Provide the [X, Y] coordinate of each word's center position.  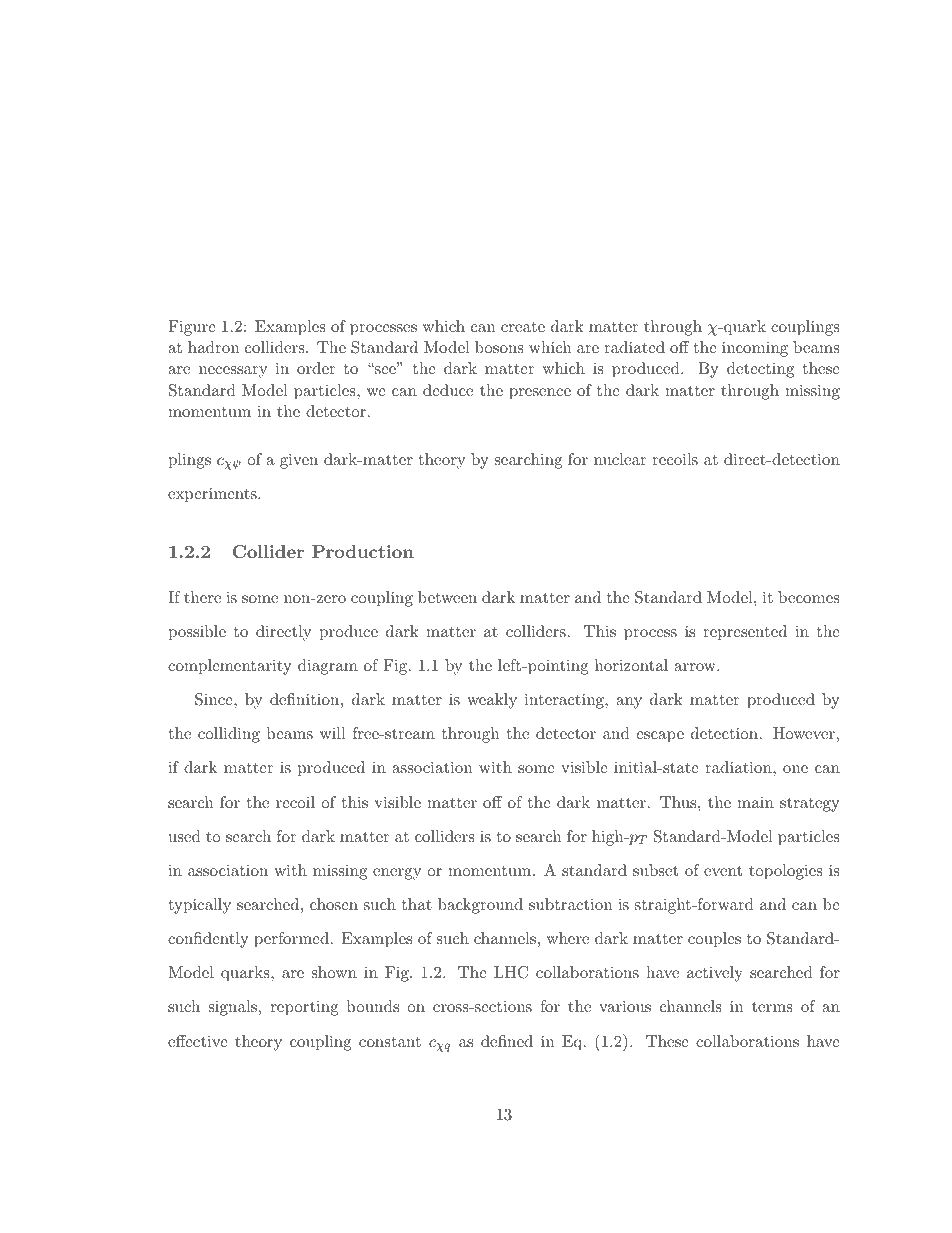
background [480, 906]
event [723, 871]
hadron [213, 347]
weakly [492, 701]
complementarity [230, 667]
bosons [499, 347]
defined [507, 1041]
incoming [755, 349]
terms [772, 1007]
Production [363, 551]
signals [233, 1008]
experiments [213, 495]
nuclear [620, 459]
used [185, 836]
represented [745, 633]
